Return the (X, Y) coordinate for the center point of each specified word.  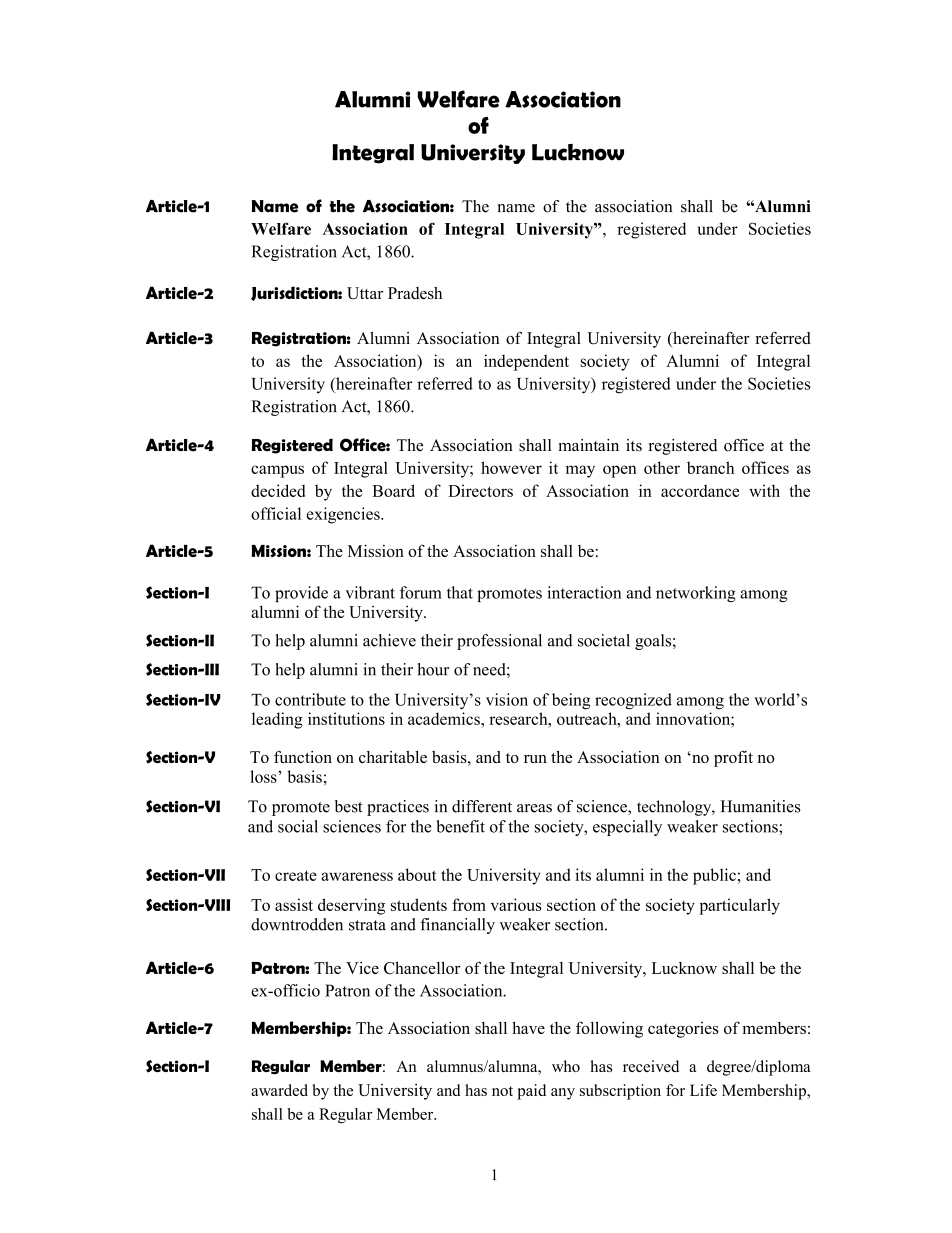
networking (696, 594)
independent (526, 362)
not (502, 1091)
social (298, 826)
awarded (279, 1090)
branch (710, 467)
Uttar (365, 293)
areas (534, 808)
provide (301, 594)
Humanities (760, 806)
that (460, 592)
